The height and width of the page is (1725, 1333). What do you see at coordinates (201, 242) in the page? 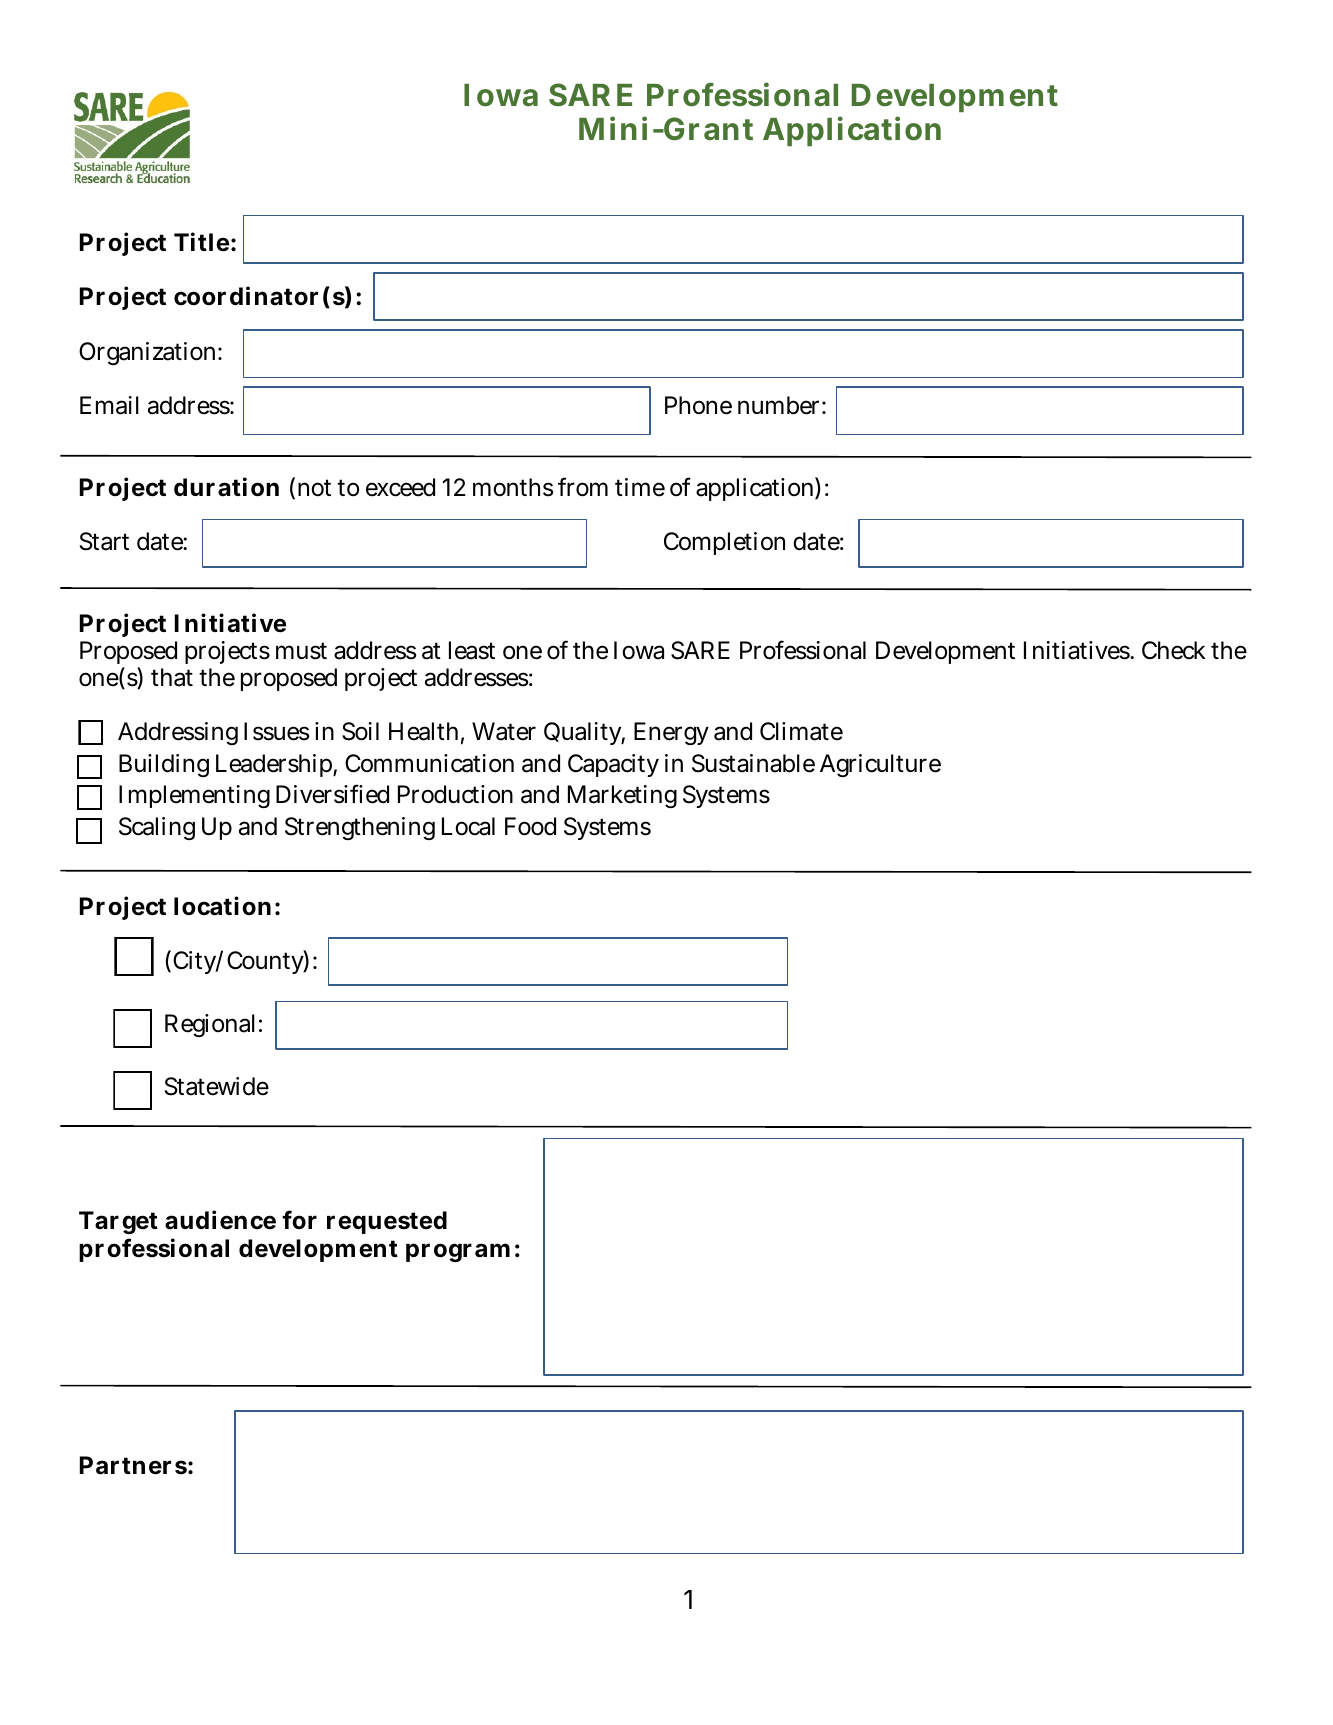
I see `Title` at bounding box center [201, 242].
